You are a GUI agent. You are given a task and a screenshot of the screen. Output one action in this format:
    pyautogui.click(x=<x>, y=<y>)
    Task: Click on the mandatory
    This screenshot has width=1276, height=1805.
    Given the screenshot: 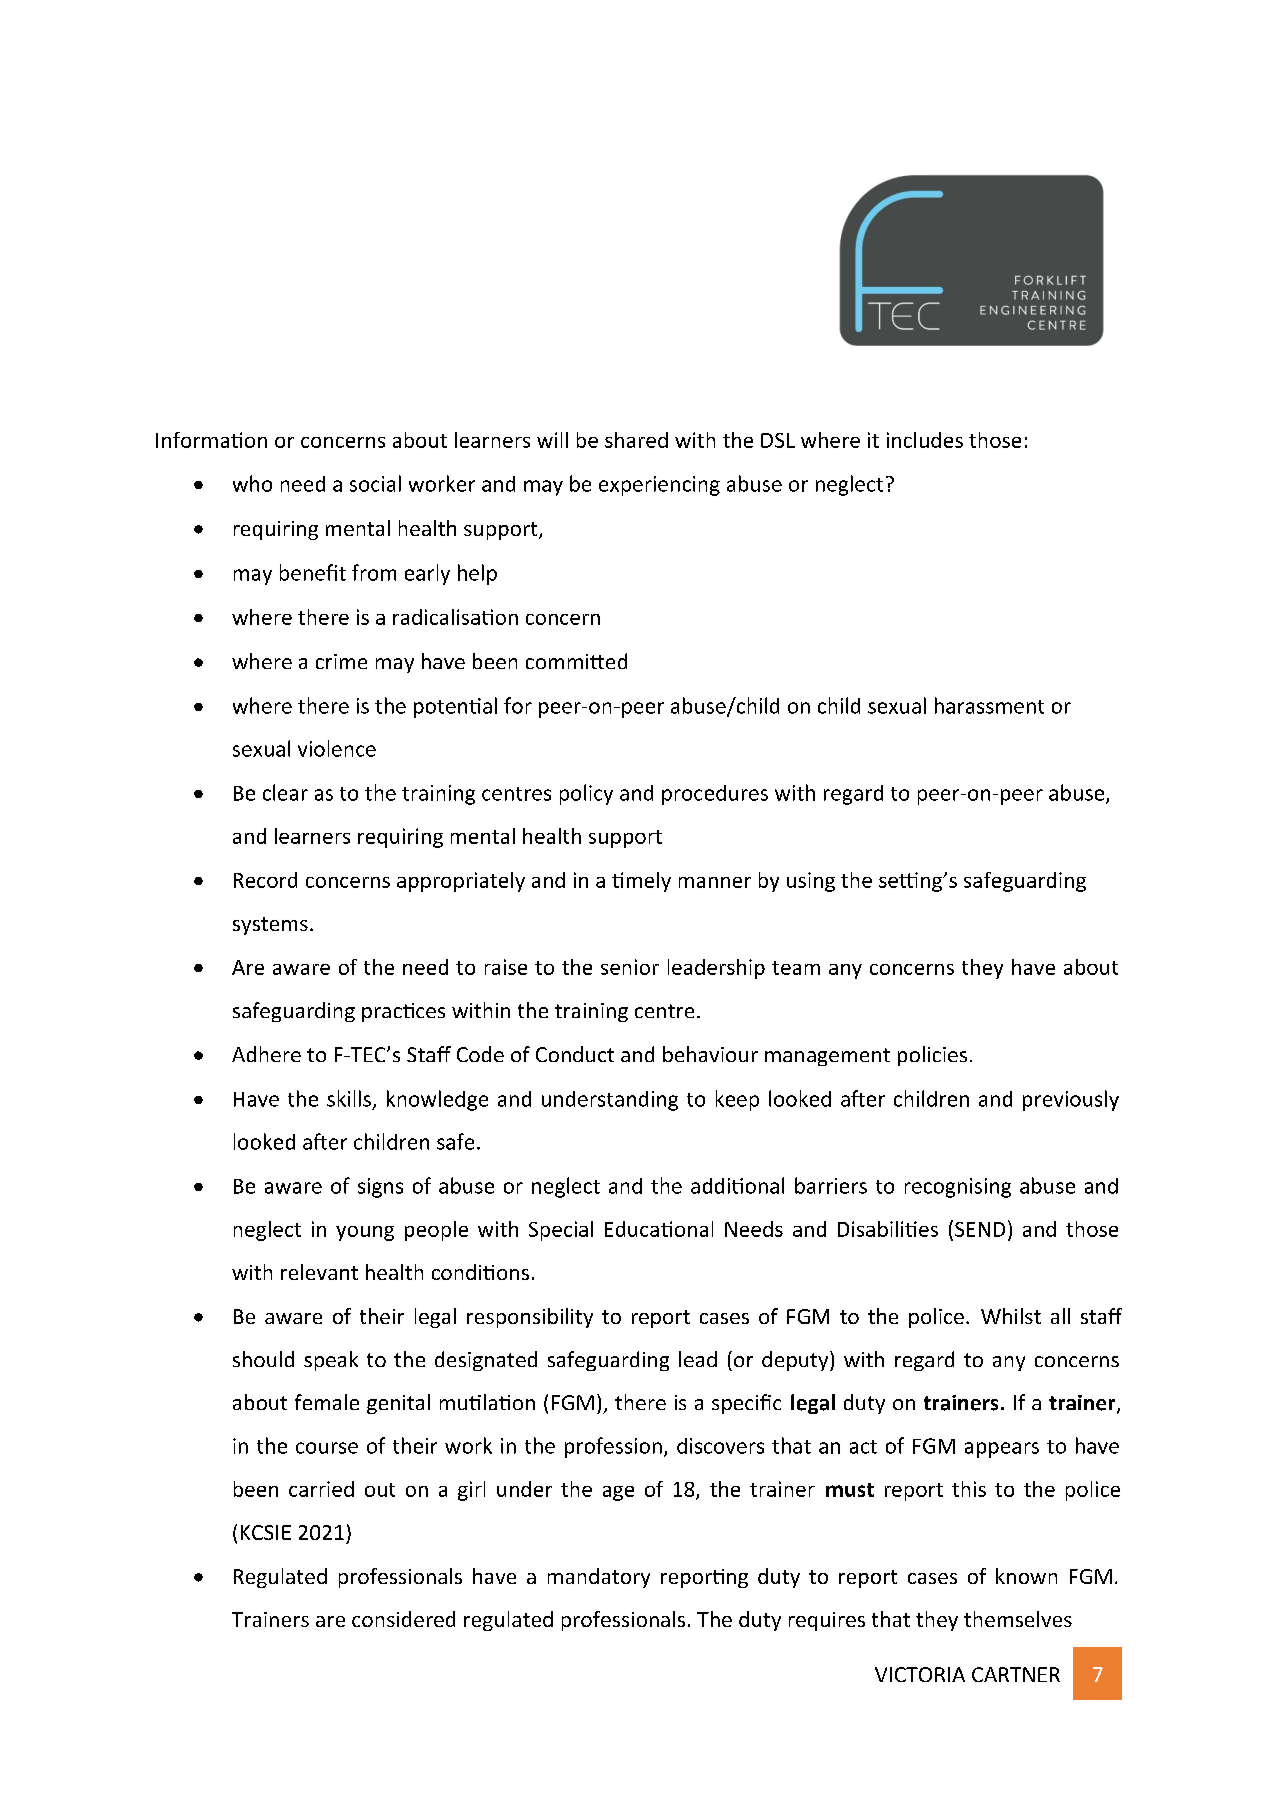 What is the action you would take?
    pyautogui.click(x=599, y=1578)
